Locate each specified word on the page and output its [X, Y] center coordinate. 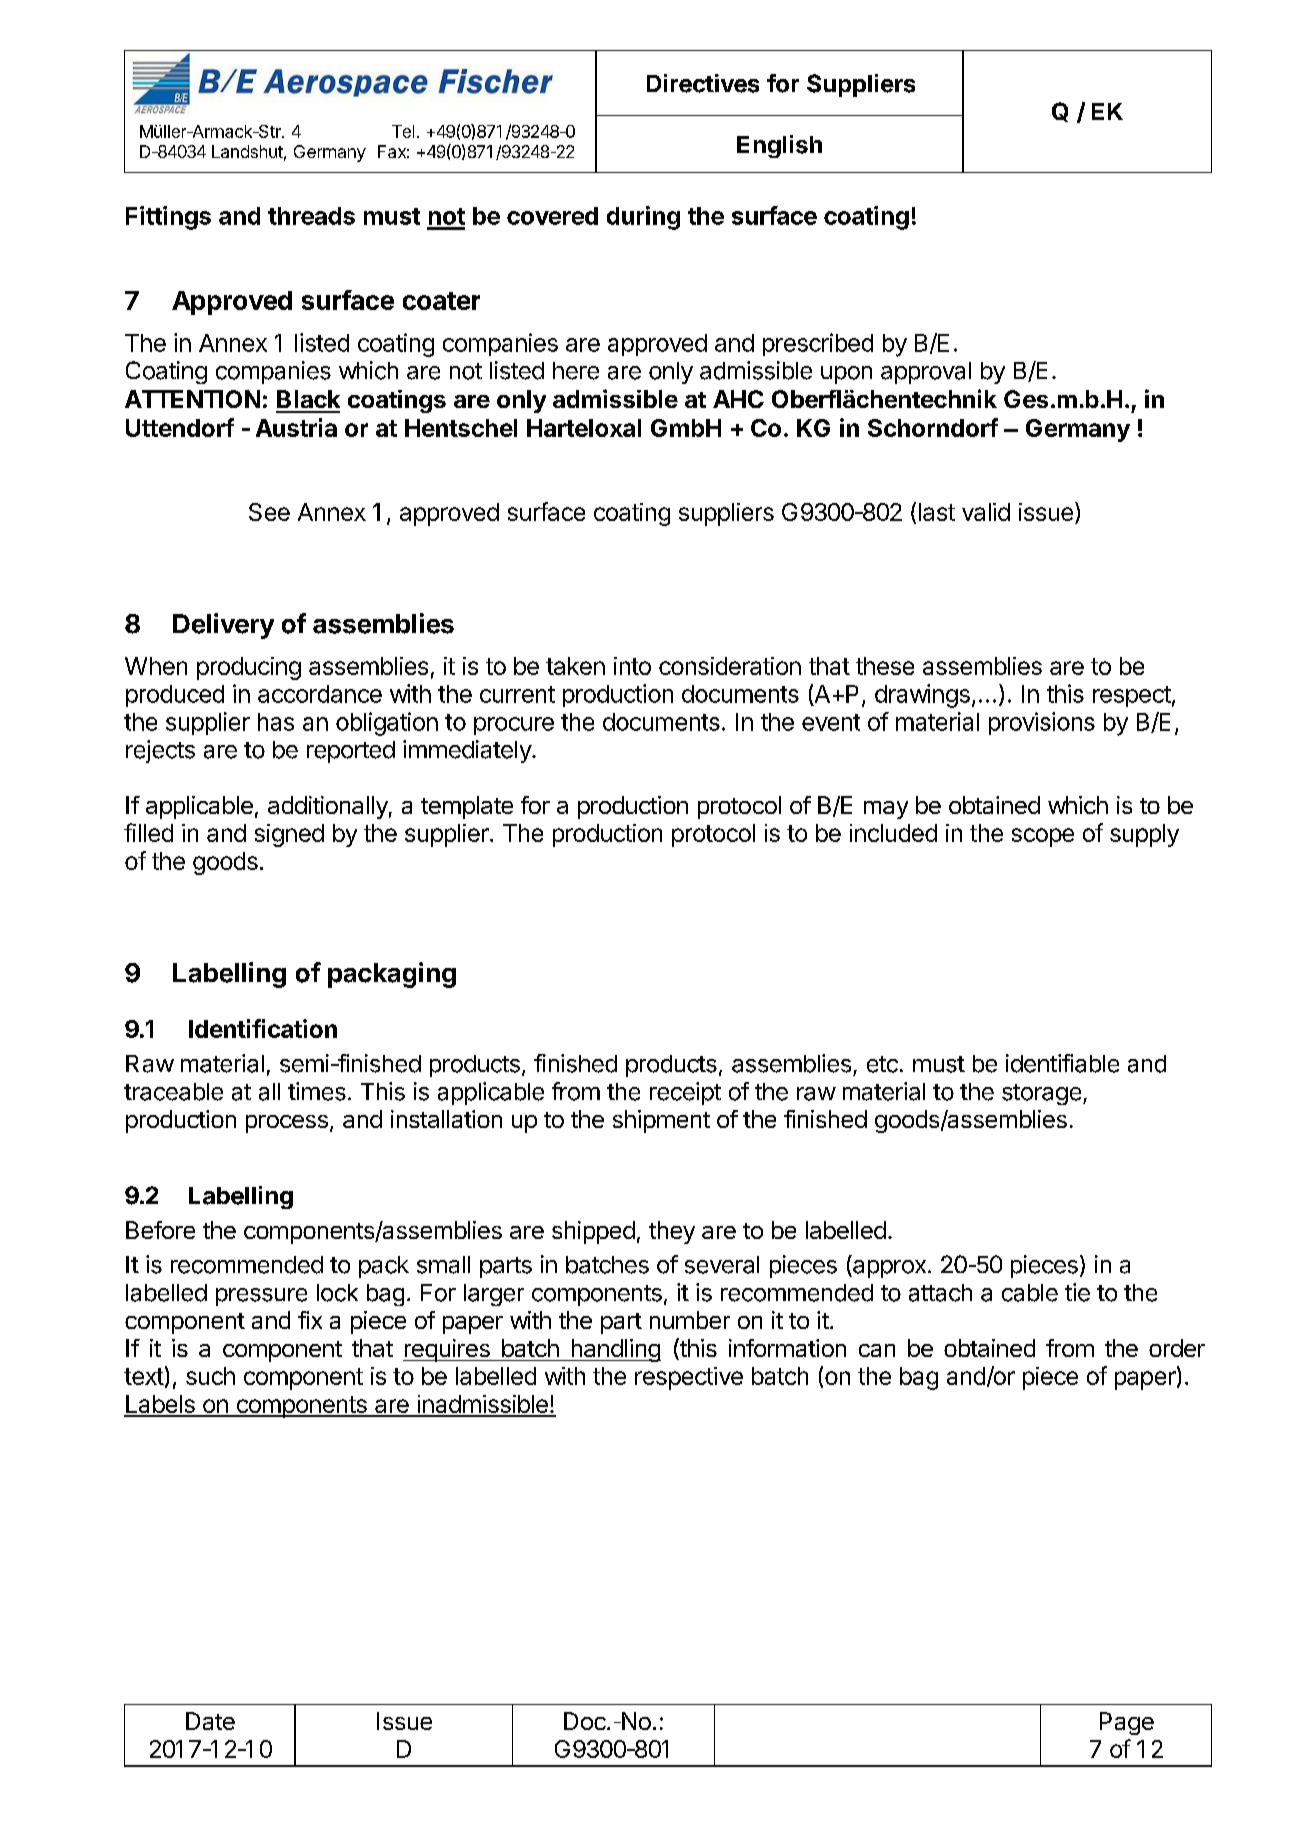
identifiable [1062, 1063]
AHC [738, 399]
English [779, 146]
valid [986, 512]
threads [311, 216]
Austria [296, 427]
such [210, 1376]
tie [1077, 1292]
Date [210, 1721]
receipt [685, 1093]
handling [615, 1350]
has [276, 722]
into [632, 666]
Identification [263, 1028]
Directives [703, 83]
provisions [1042, 723]
